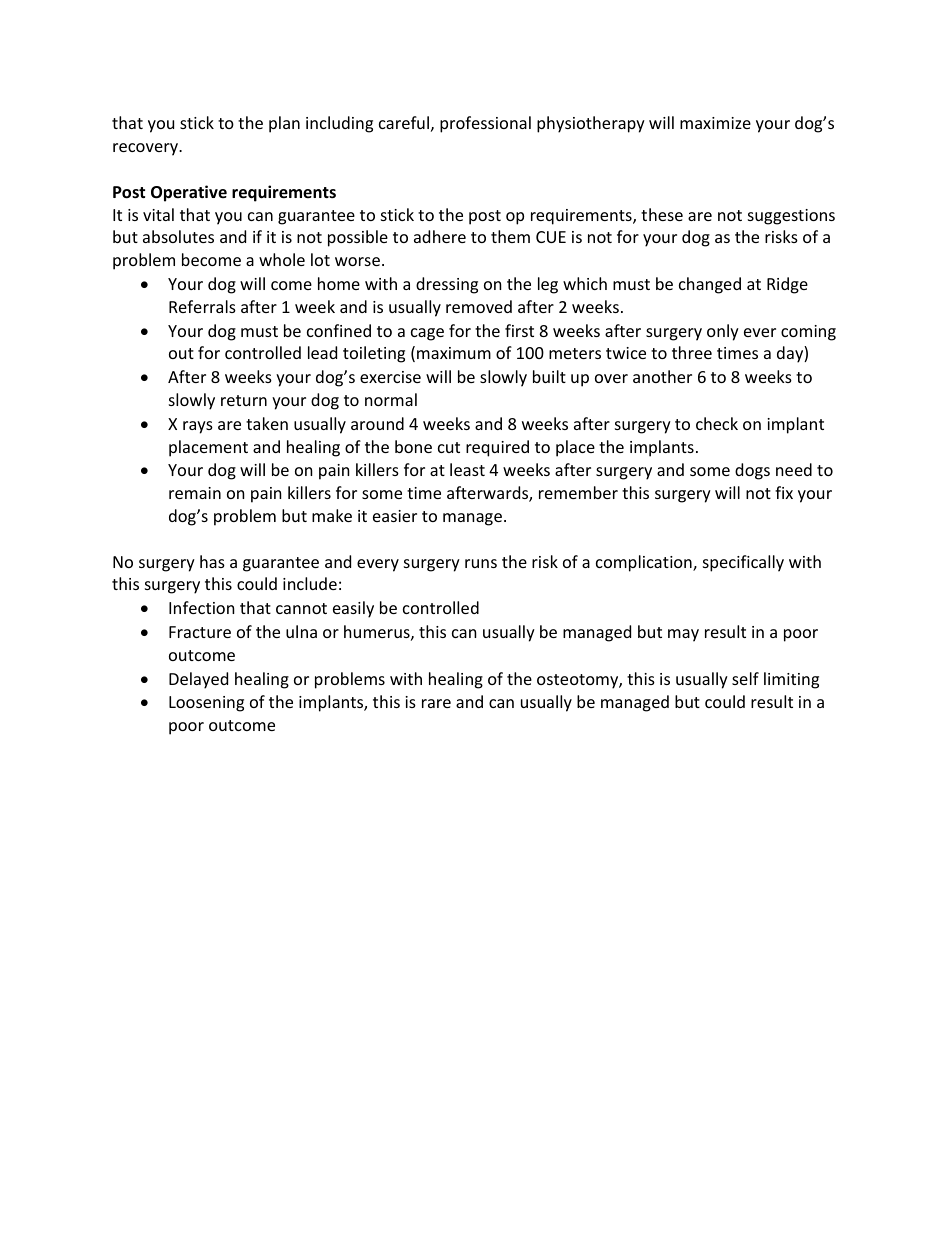 The height and width of the page is (1233, 952). I want to click on including, so click(339, 124).
